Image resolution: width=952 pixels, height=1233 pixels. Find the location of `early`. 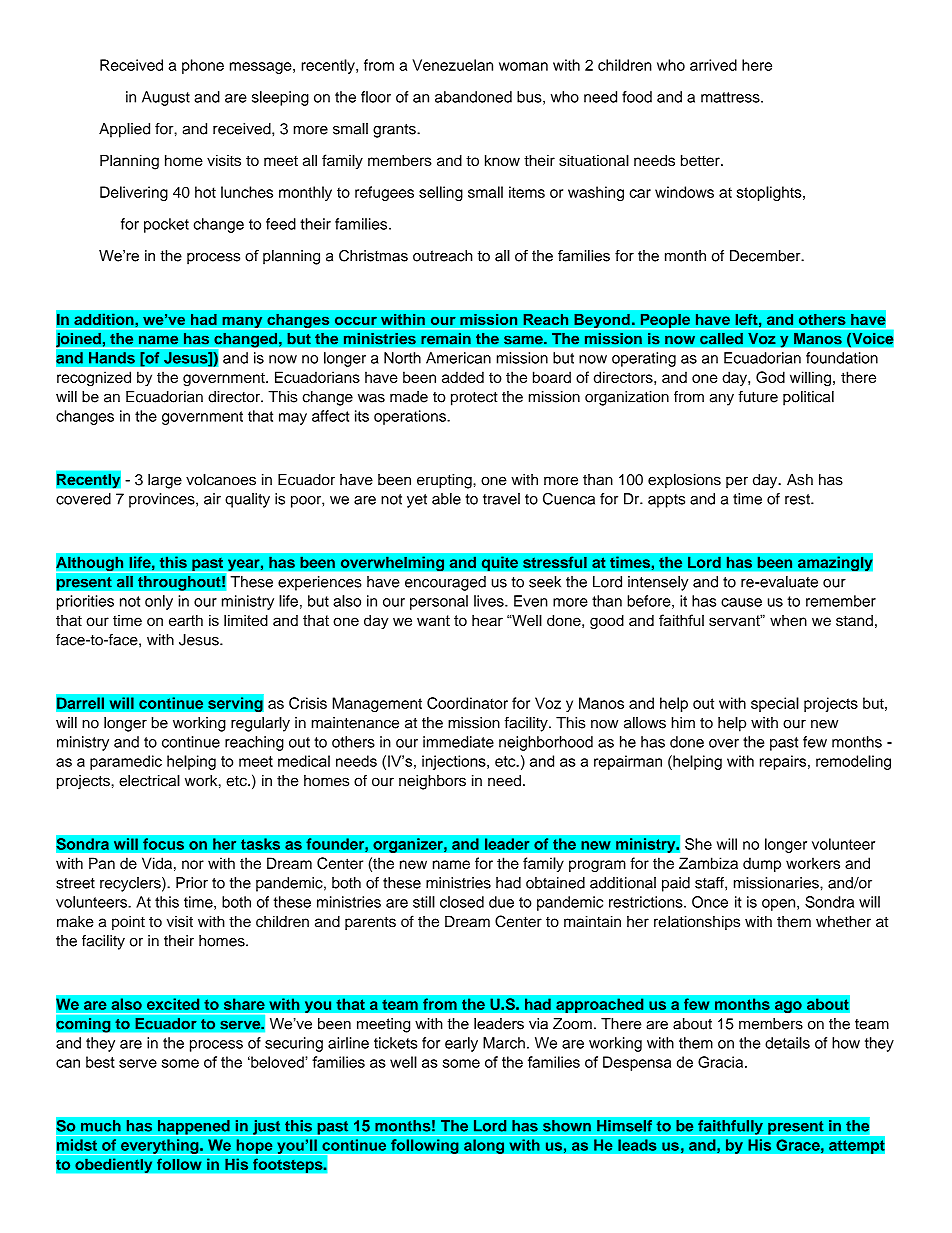

early is located at coordinates (461, 1044).
